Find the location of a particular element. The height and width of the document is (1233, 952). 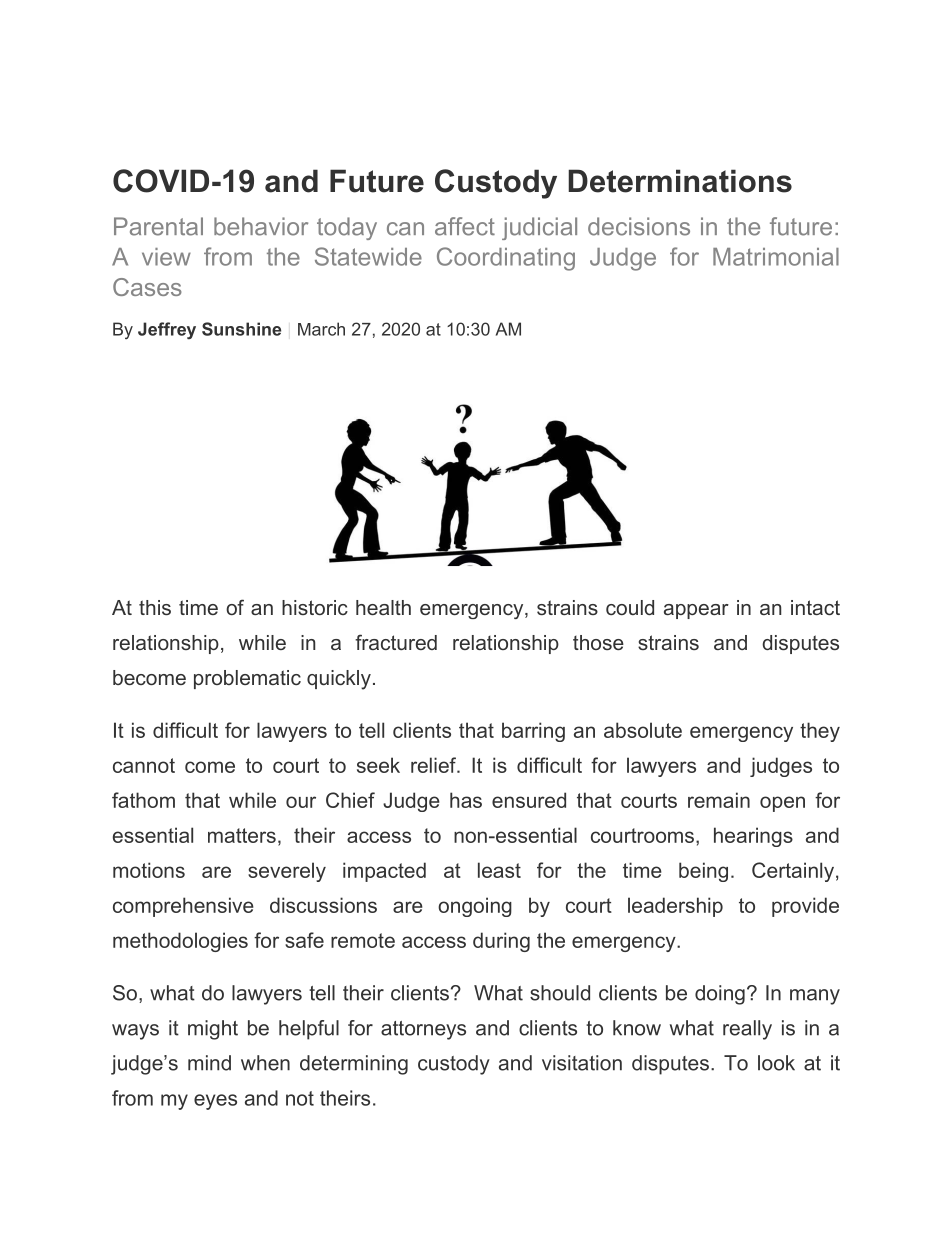

attorneys is located at coordinates (423, 1030).
